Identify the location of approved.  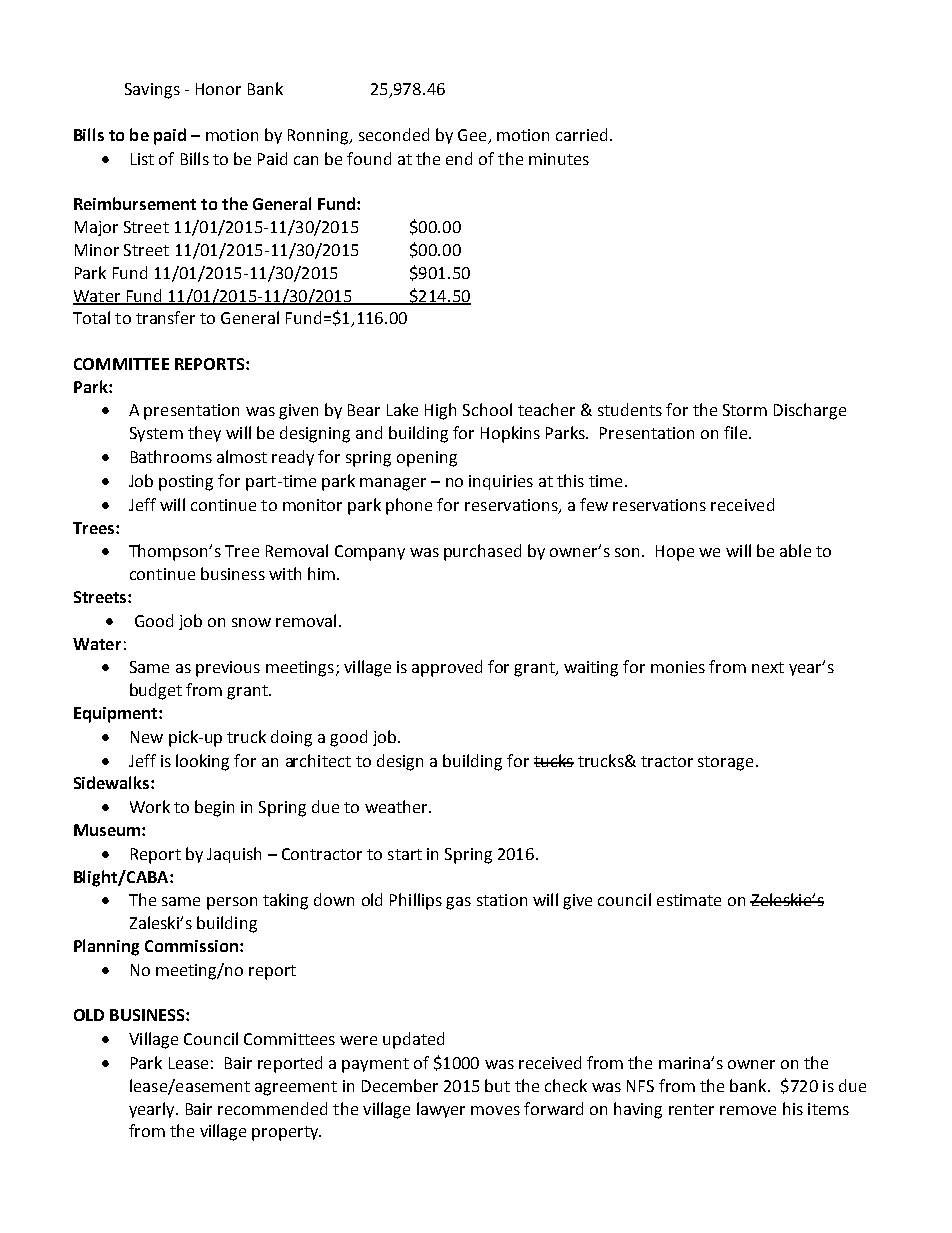
(447, 668).
